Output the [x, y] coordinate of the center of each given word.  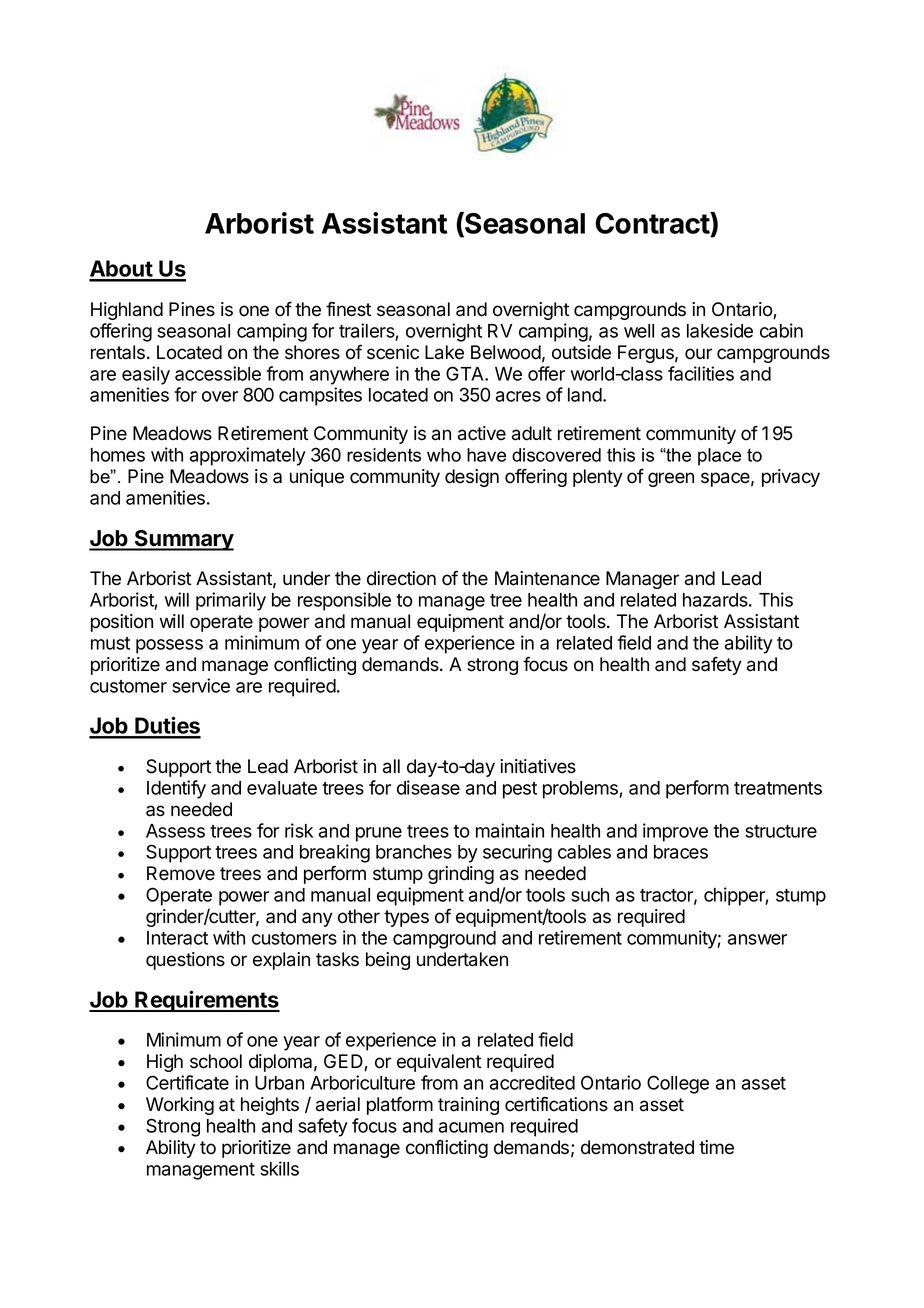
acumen [471, 1127]
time [716, 1147]
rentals [118, 352]
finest [348, 309]
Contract [653, 224]
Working [180, 1106]
